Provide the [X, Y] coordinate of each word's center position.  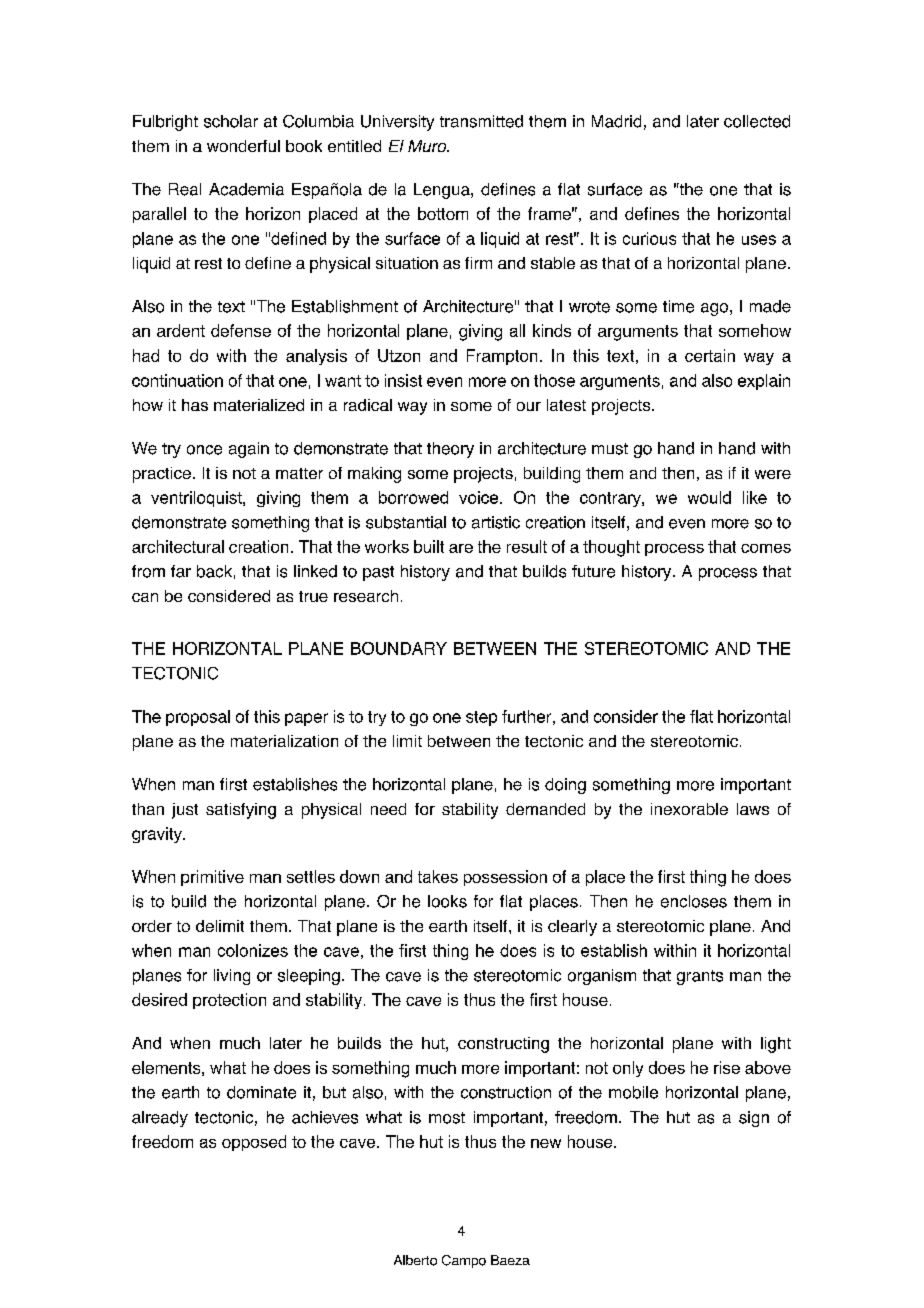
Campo [464, 1261]
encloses [694, 901]
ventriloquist [197, 499]
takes [438, 876]
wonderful [243, 146]
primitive [212, 878]
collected [757, 121]
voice [480, 497]
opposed [254, 1143]
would [709, 497]
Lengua [443, 191]
